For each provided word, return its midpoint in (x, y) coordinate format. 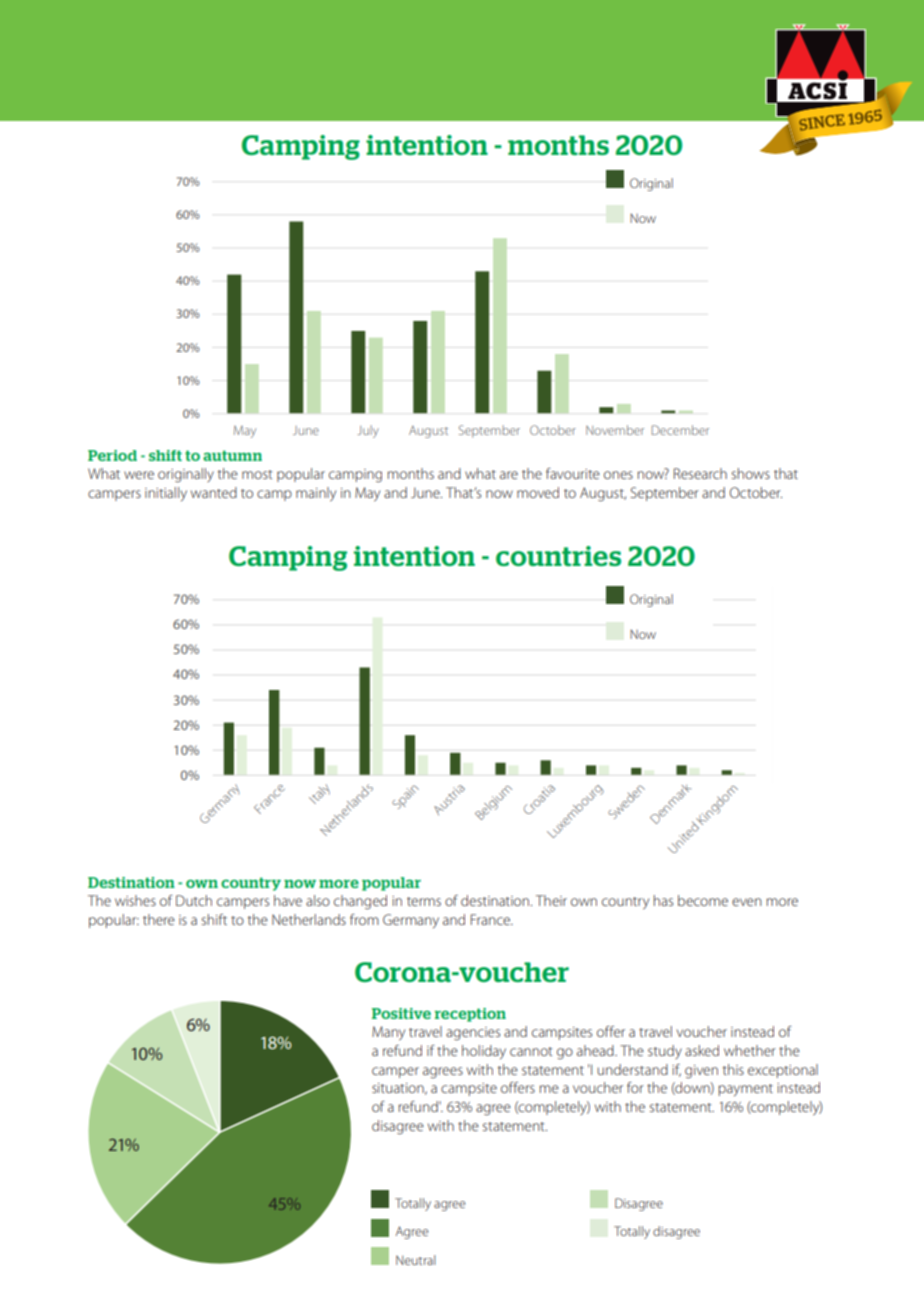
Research (700, 473)
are (509, 475)
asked (702, 1050)
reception (470, 1015)
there (159, 919)
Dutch (194, 900)
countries (558, 556)
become (703, 900)
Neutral (416, 1260)
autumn (232, 455)
